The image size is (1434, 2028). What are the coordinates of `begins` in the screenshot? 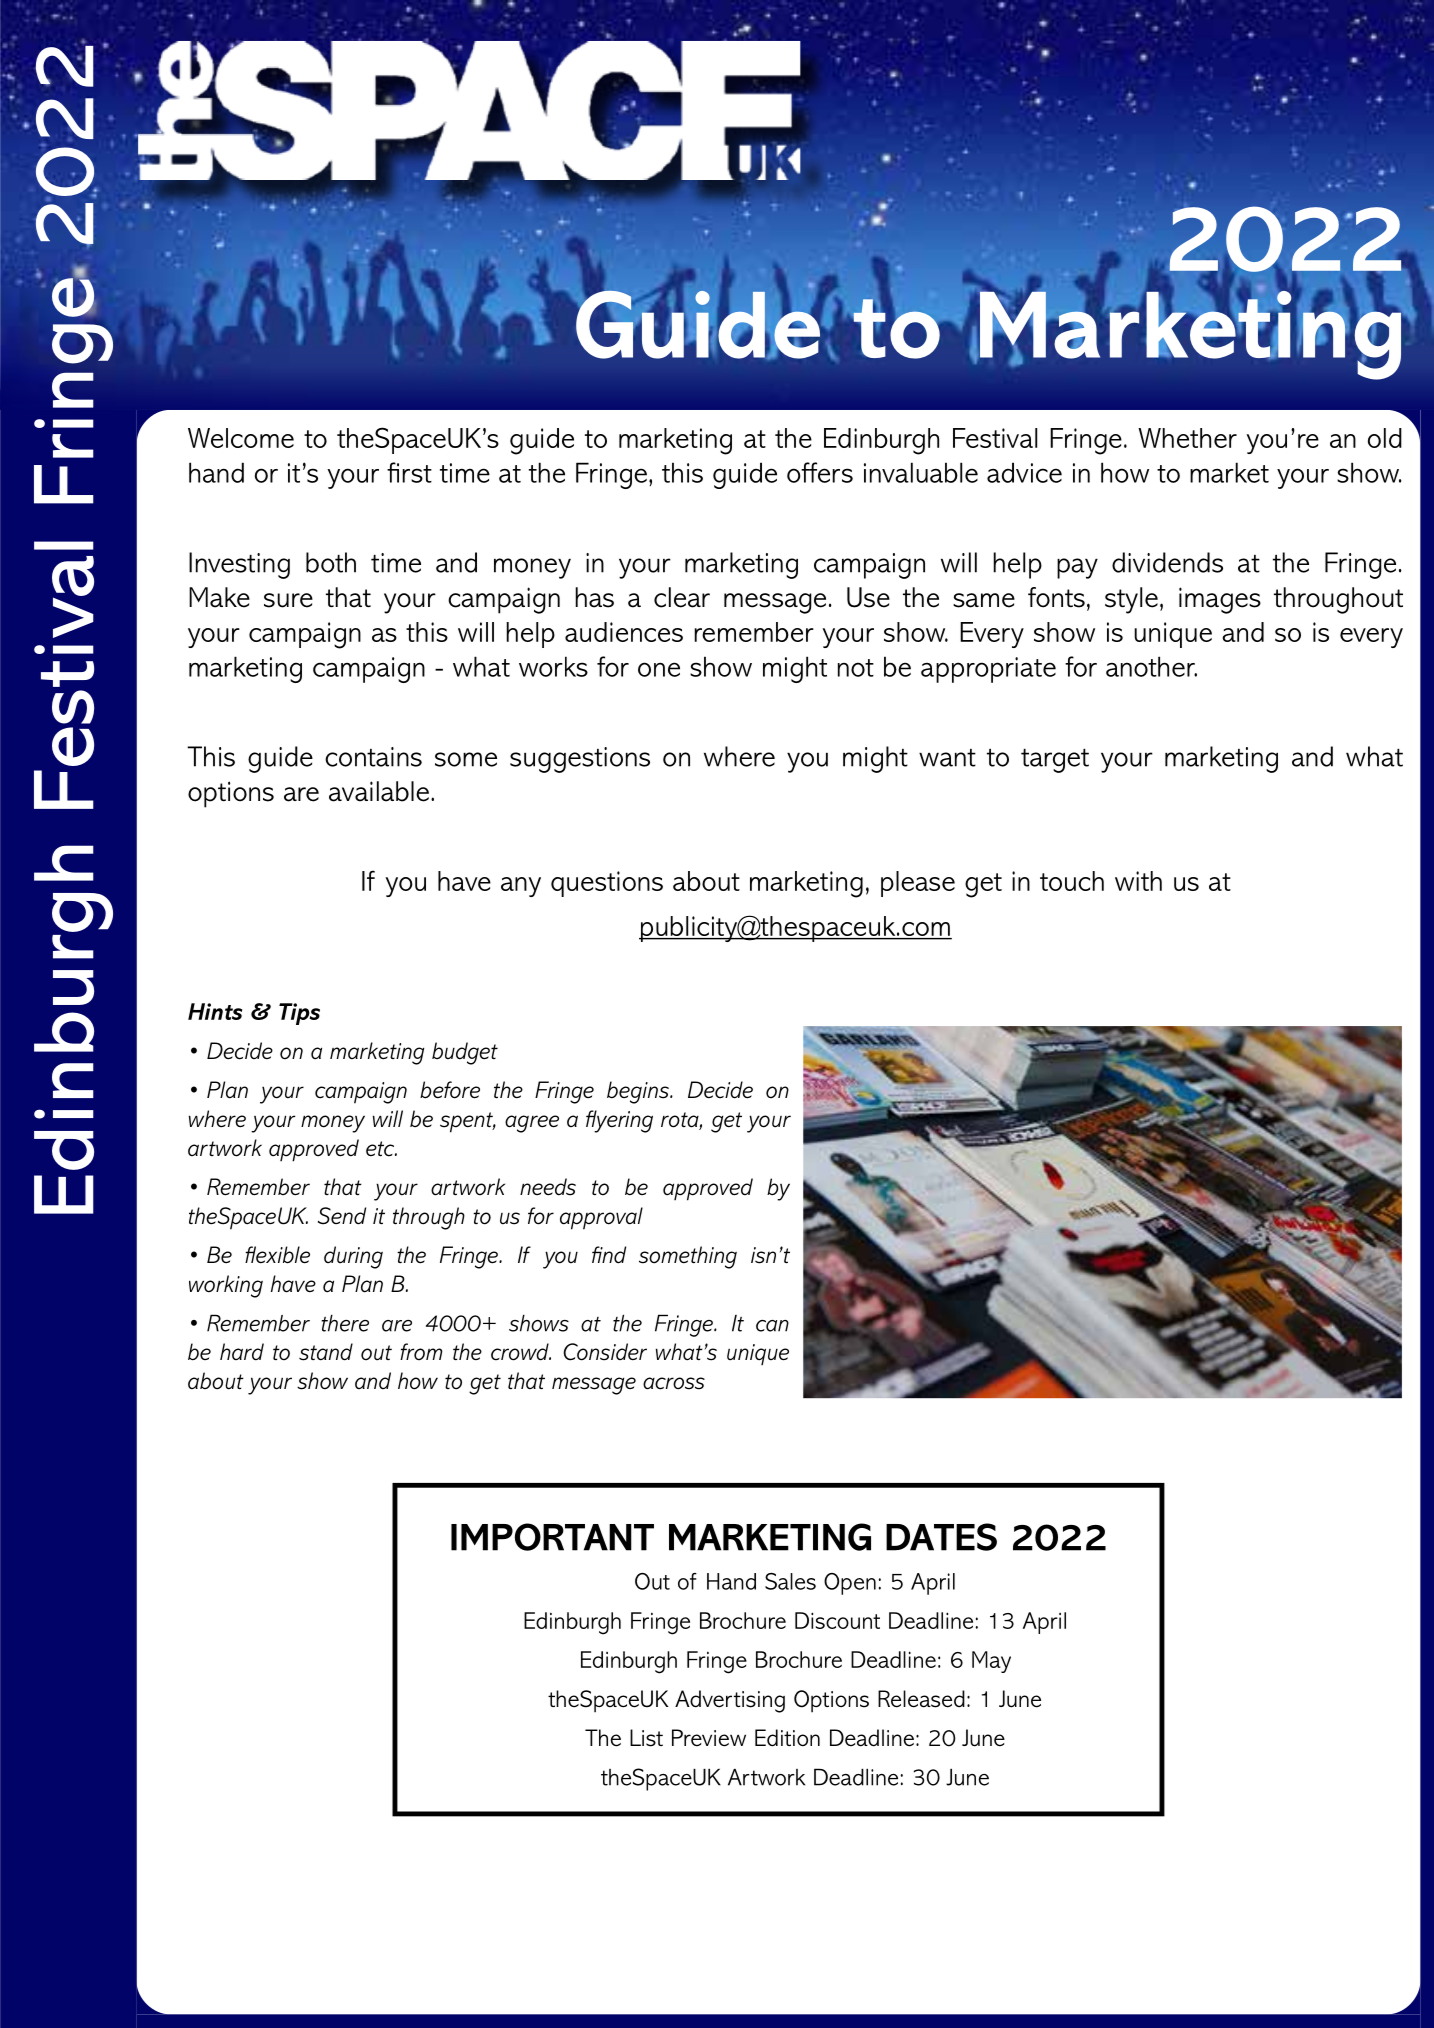 It's located at (639, 1092).
